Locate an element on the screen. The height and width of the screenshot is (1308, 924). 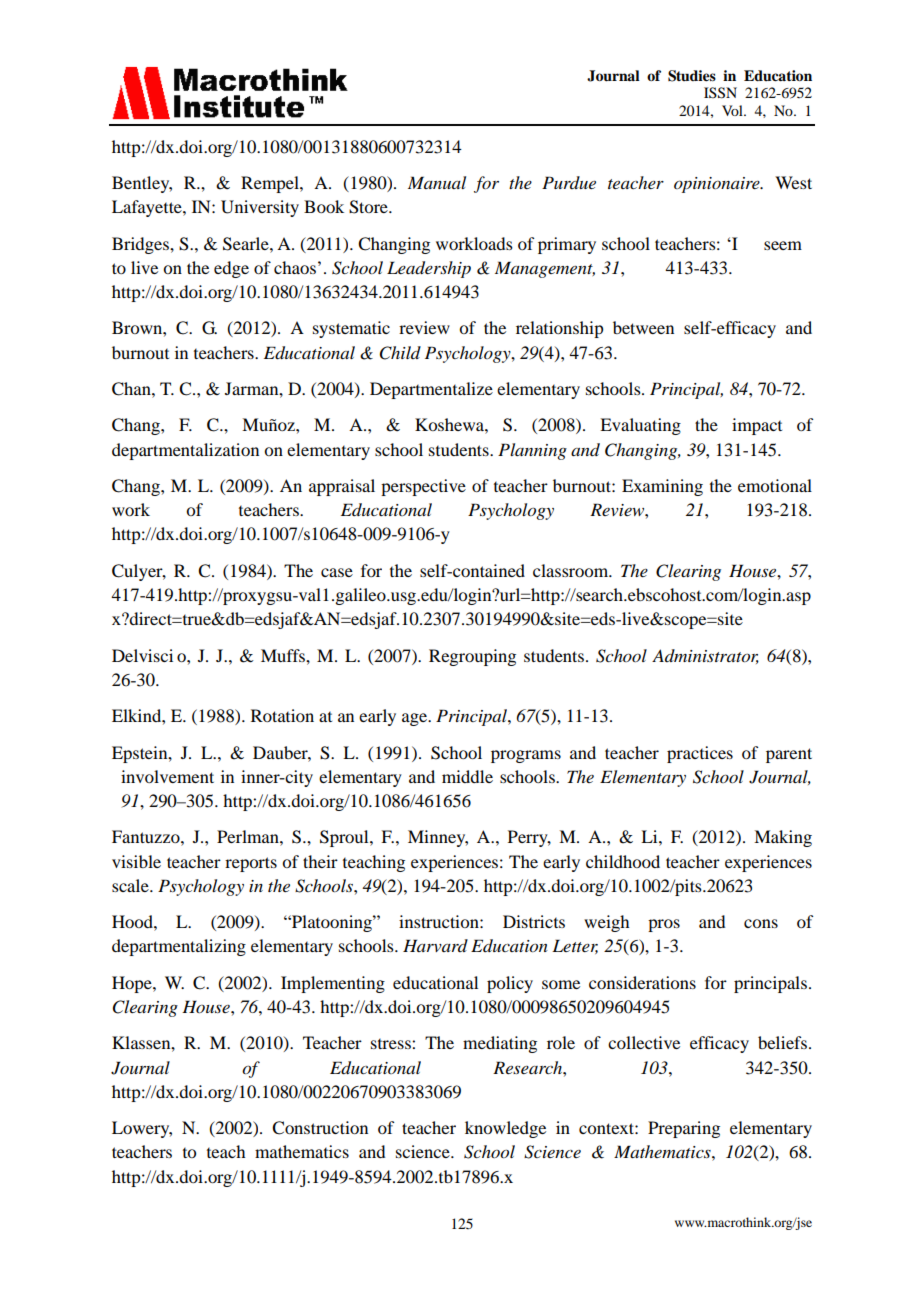
impact is located at coordinates (757, 426).
